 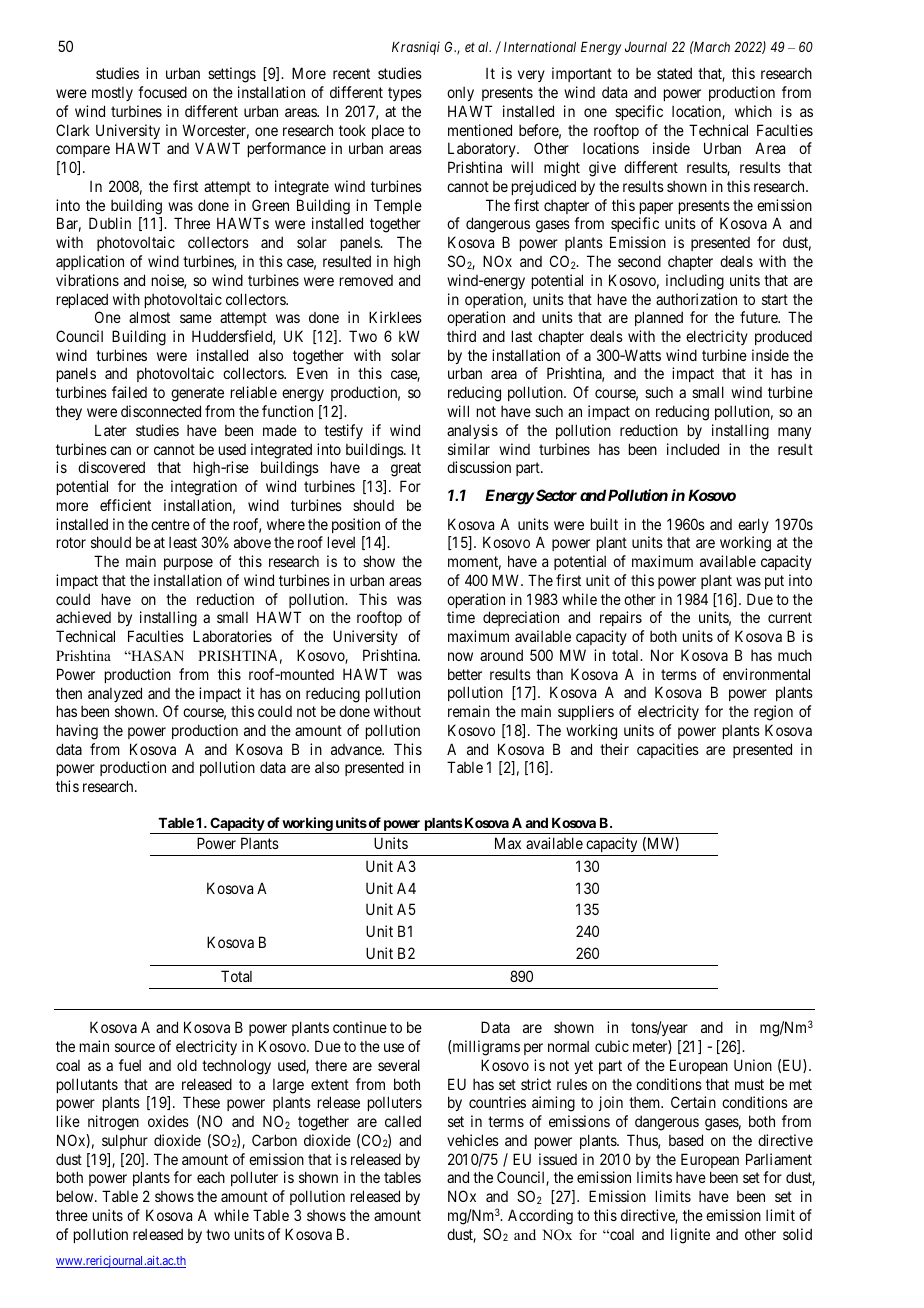 What do you see at coordinates (112, 94) in the screenshot?
I see `mostly` at bounding box center [112, 94].
